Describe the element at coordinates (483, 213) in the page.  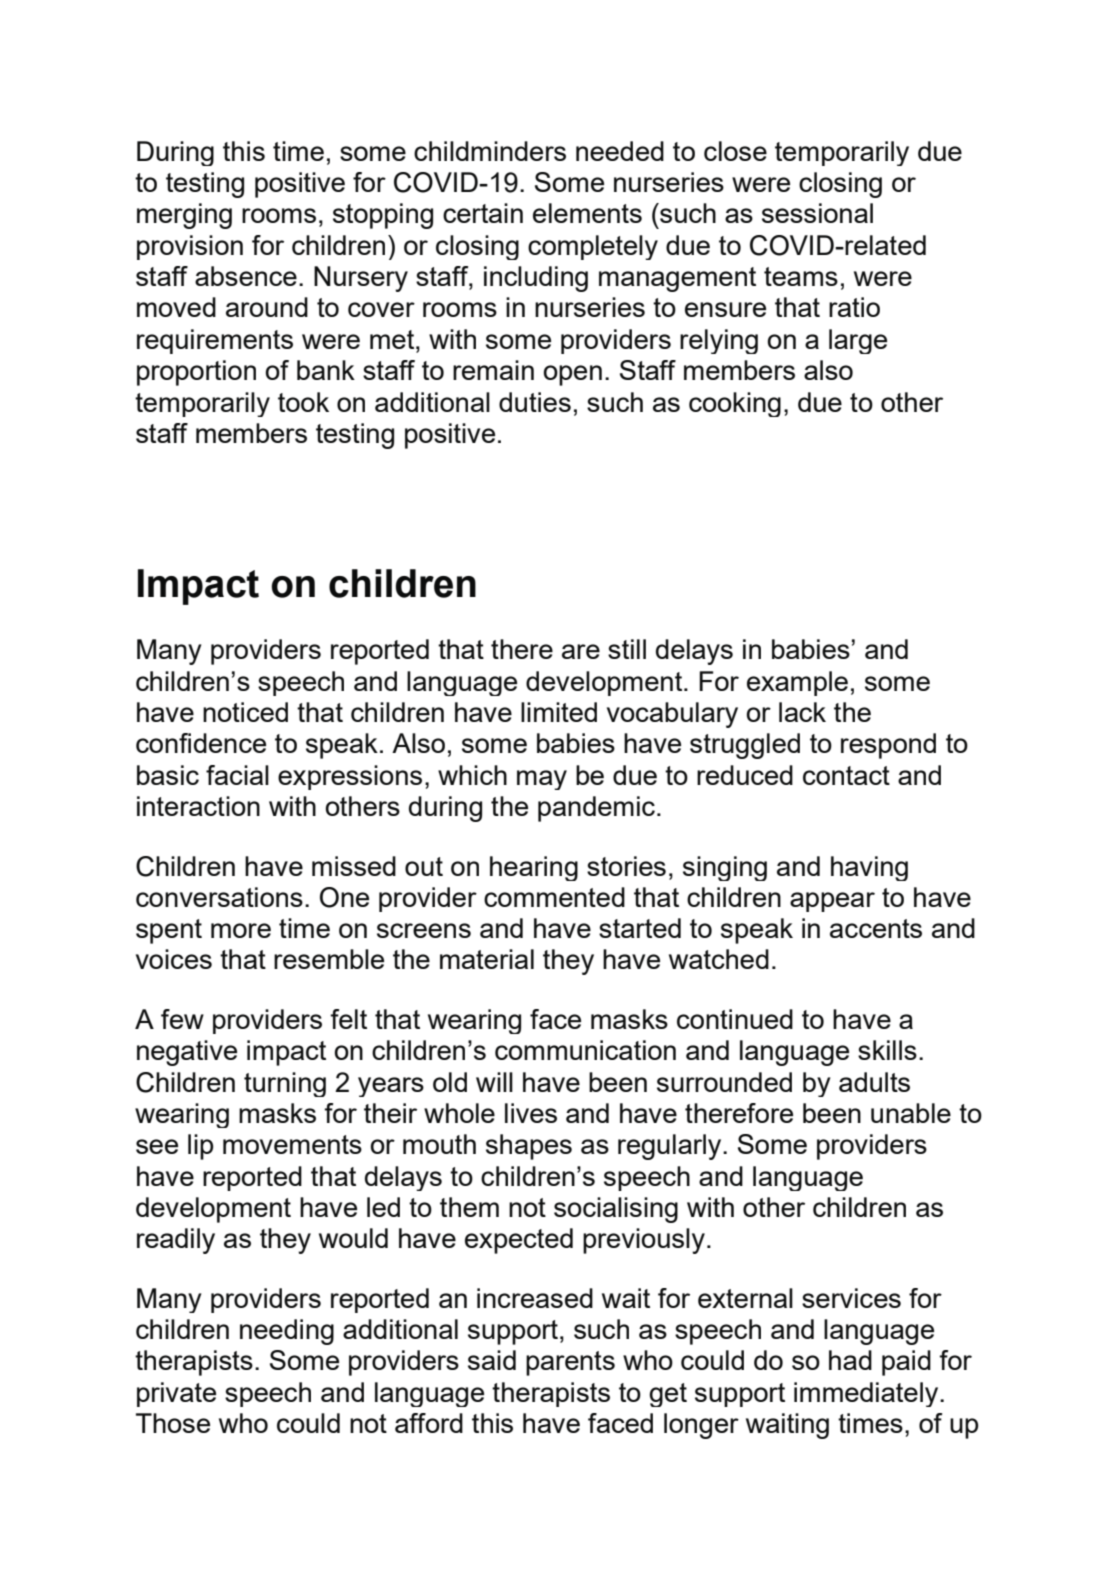
I see `certain` at that location.
